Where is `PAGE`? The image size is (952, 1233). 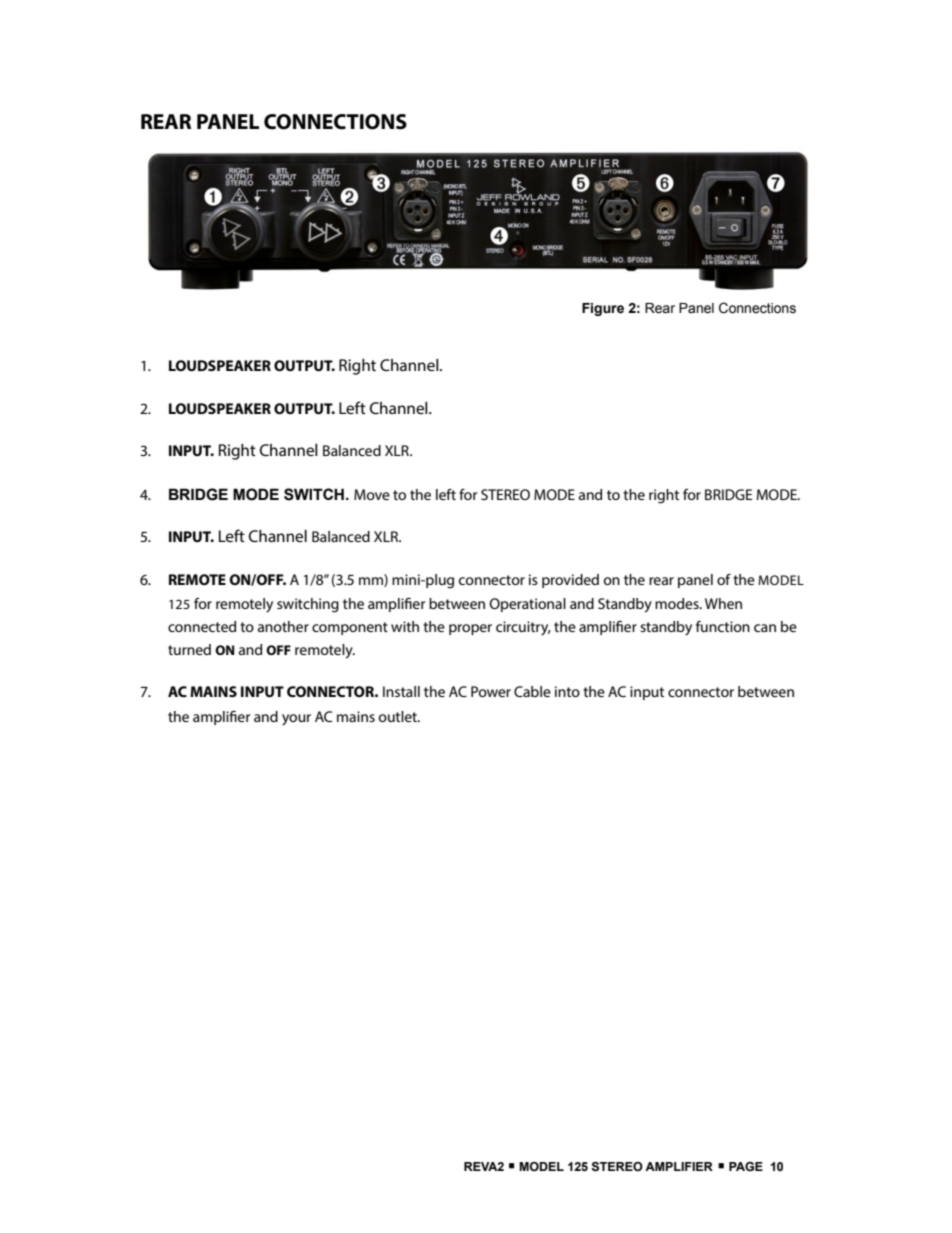
PAGE is located at coordinates (746, 1166).
